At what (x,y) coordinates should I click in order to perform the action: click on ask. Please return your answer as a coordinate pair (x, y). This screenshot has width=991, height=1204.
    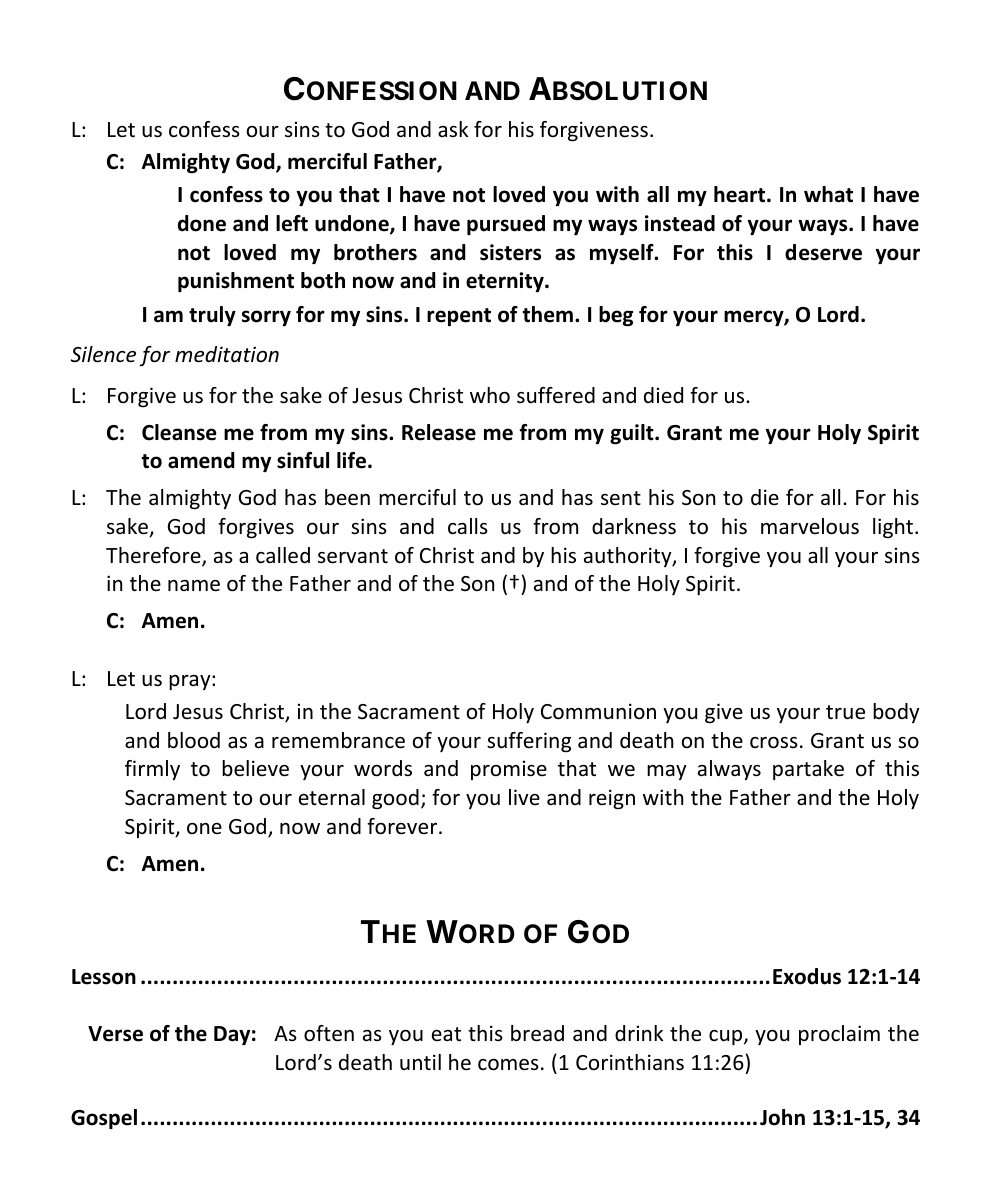
    Looking at the image, I should click on (453, 129).
